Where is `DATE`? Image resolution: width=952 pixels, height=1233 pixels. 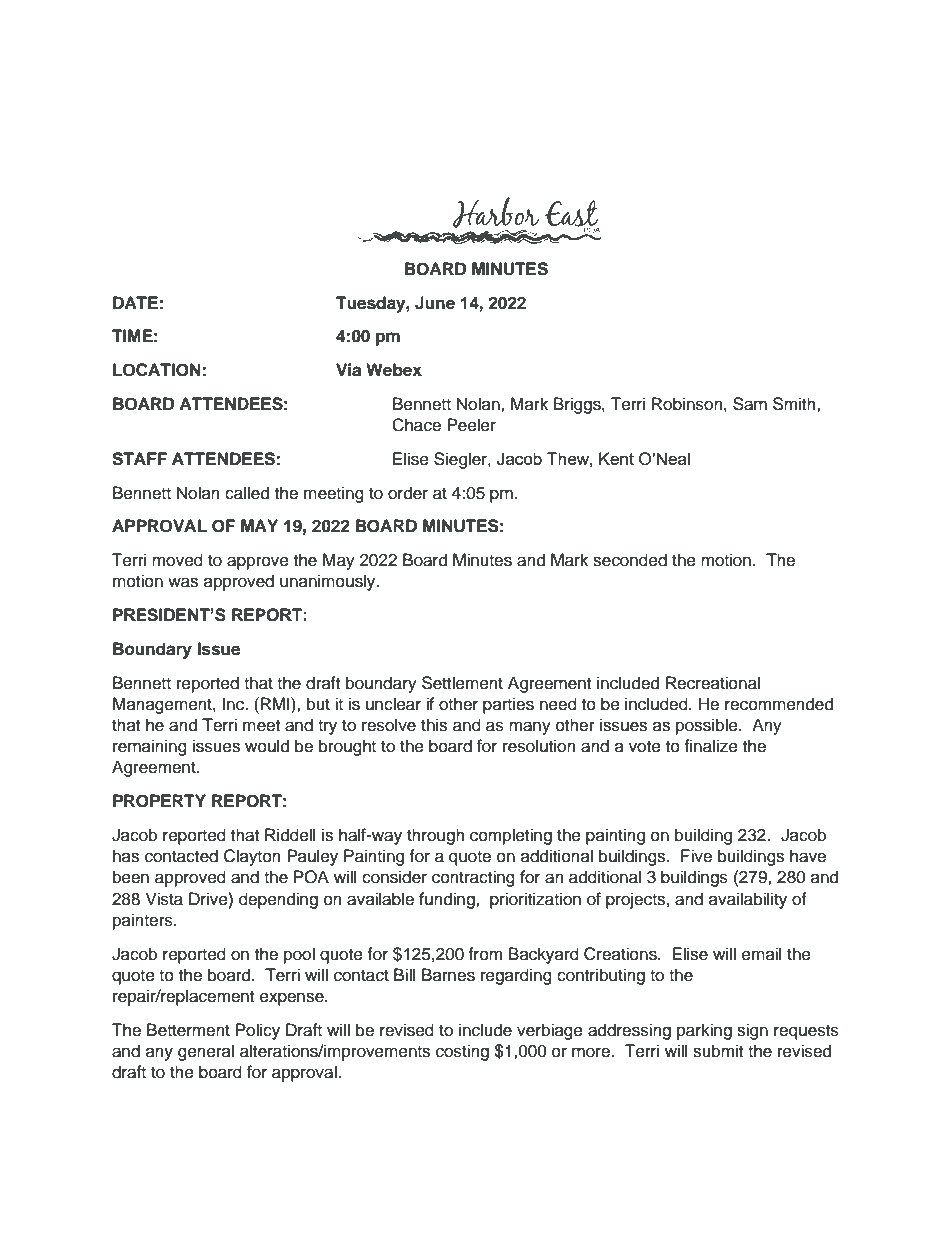 DATE is located at coordinates (135, 302).
